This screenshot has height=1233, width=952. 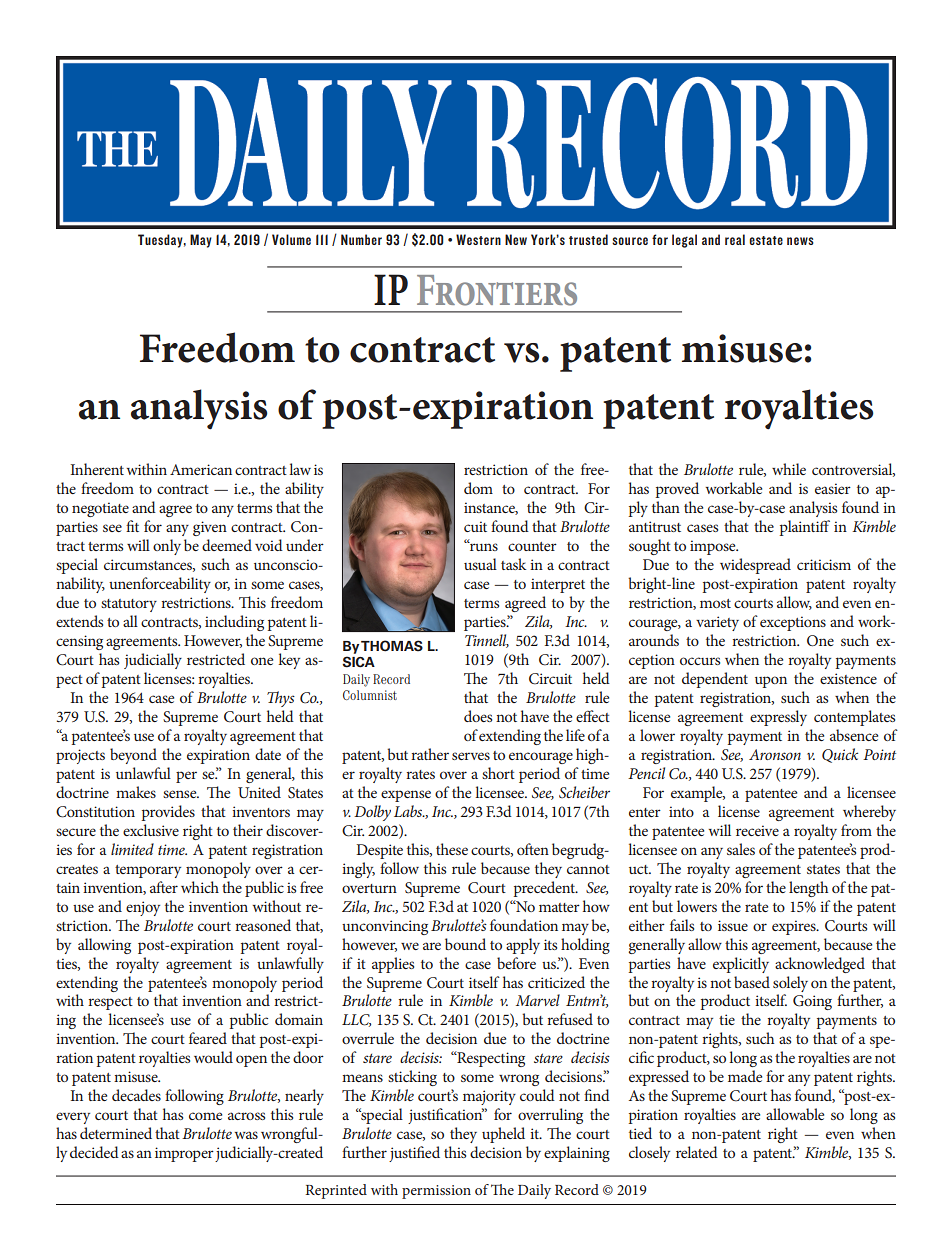 What do you see at coordinates (184, 1154) in the screenshot?
I see `improper` at bounding box center [184, 1154].
